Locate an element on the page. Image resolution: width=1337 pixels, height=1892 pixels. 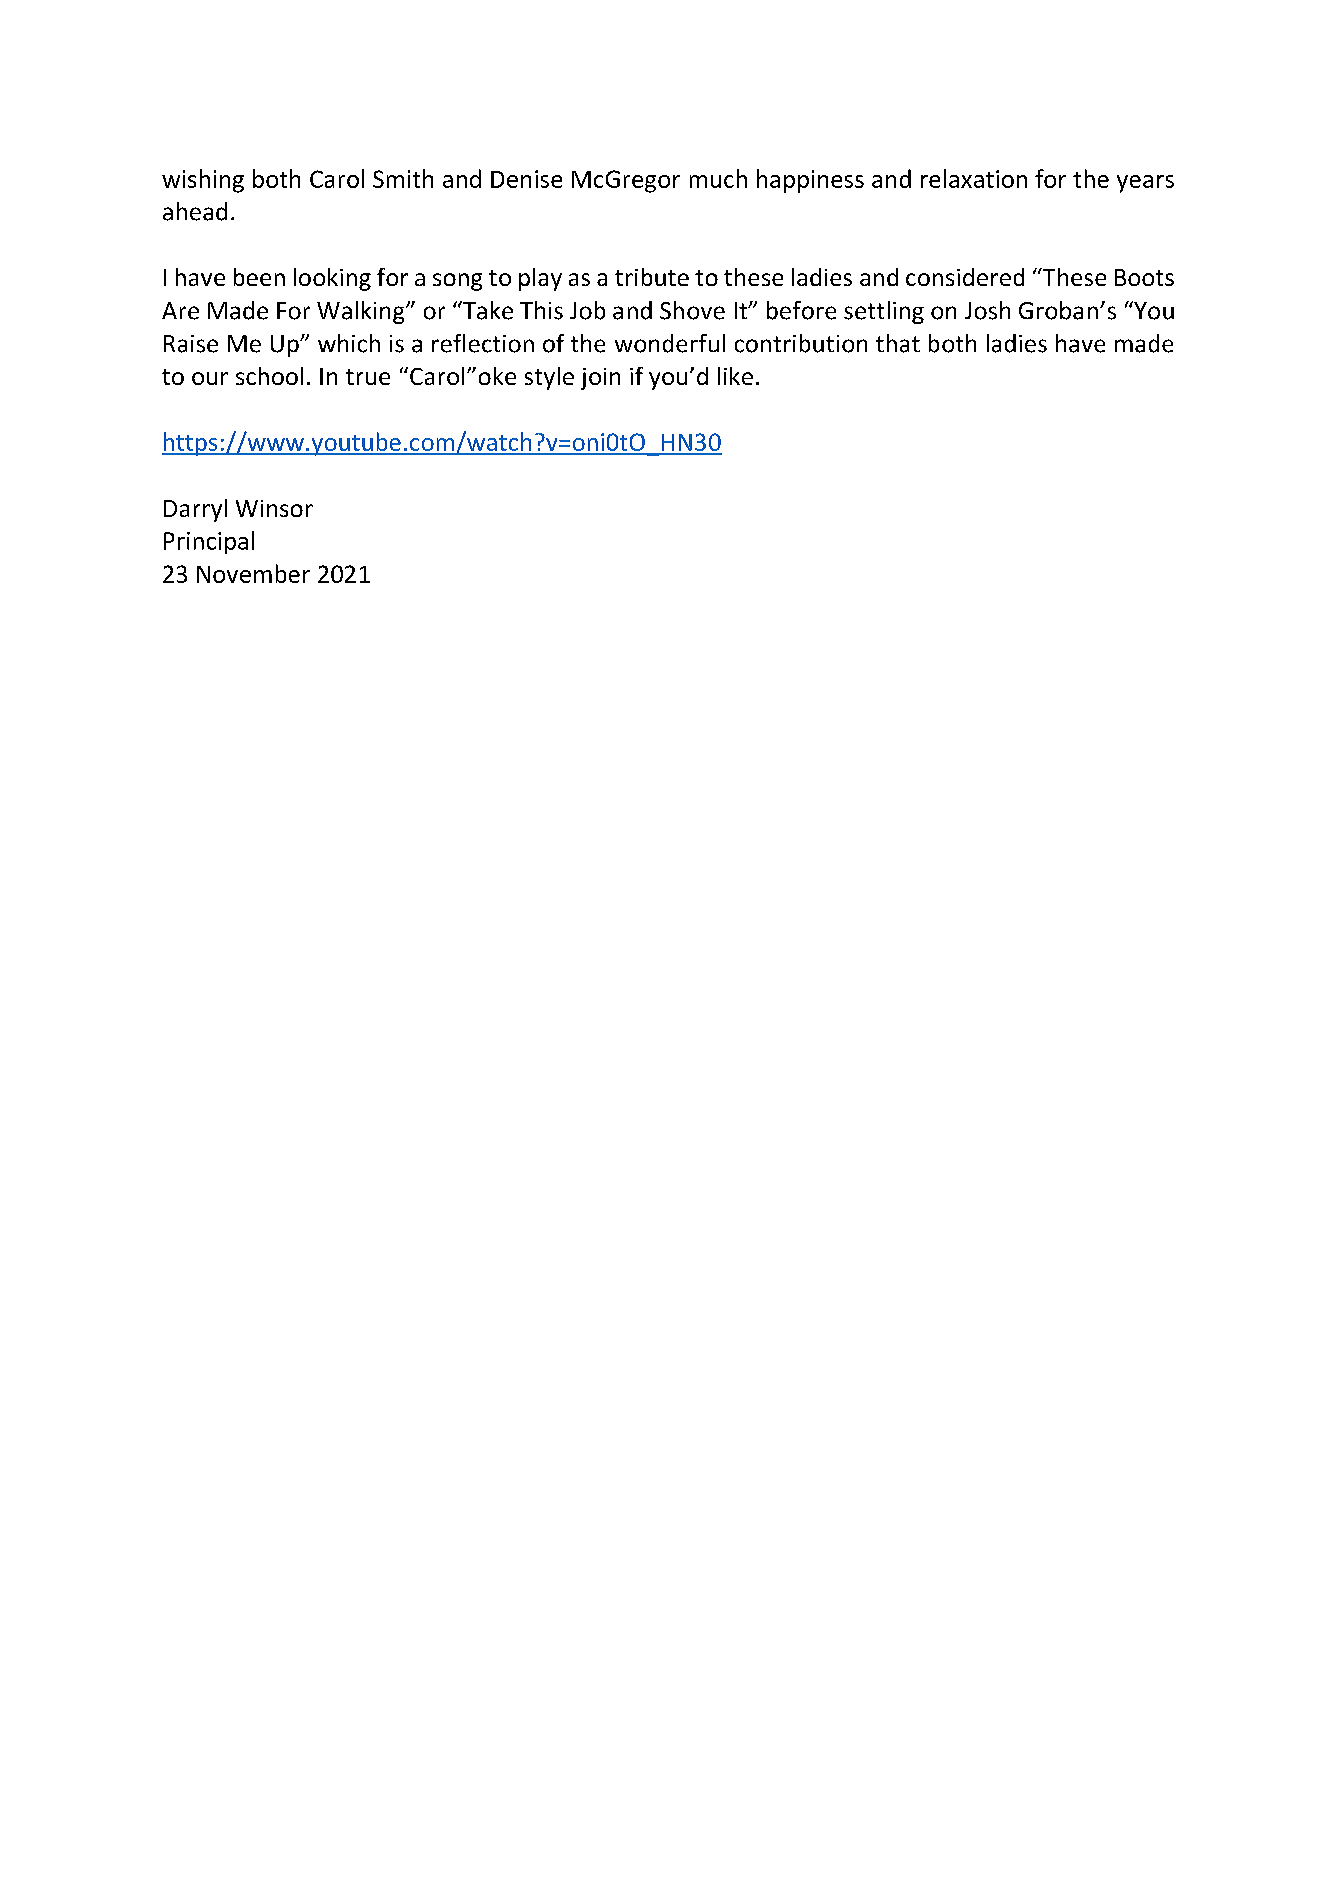
relaxation is located at coordinates (974, 178).
